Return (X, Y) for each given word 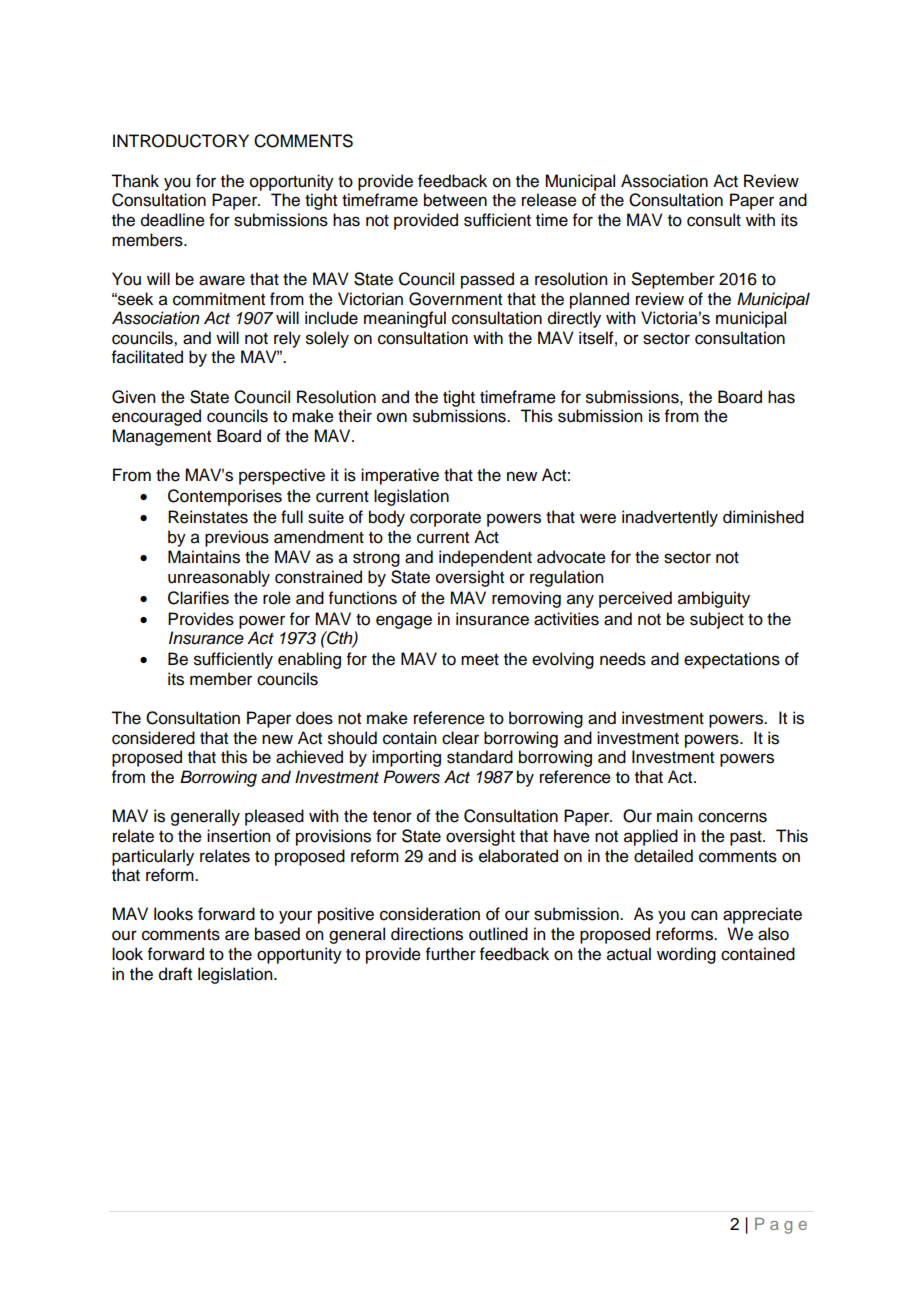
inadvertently (670, 518)
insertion (238, 836)
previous (237, 538)
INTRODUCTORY (181, 141)
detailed (663, 856)
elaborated (518, 856)
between (455, 200)
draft (175, 974)
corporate (445, 519)
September (673, 280)
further (451, 954)
